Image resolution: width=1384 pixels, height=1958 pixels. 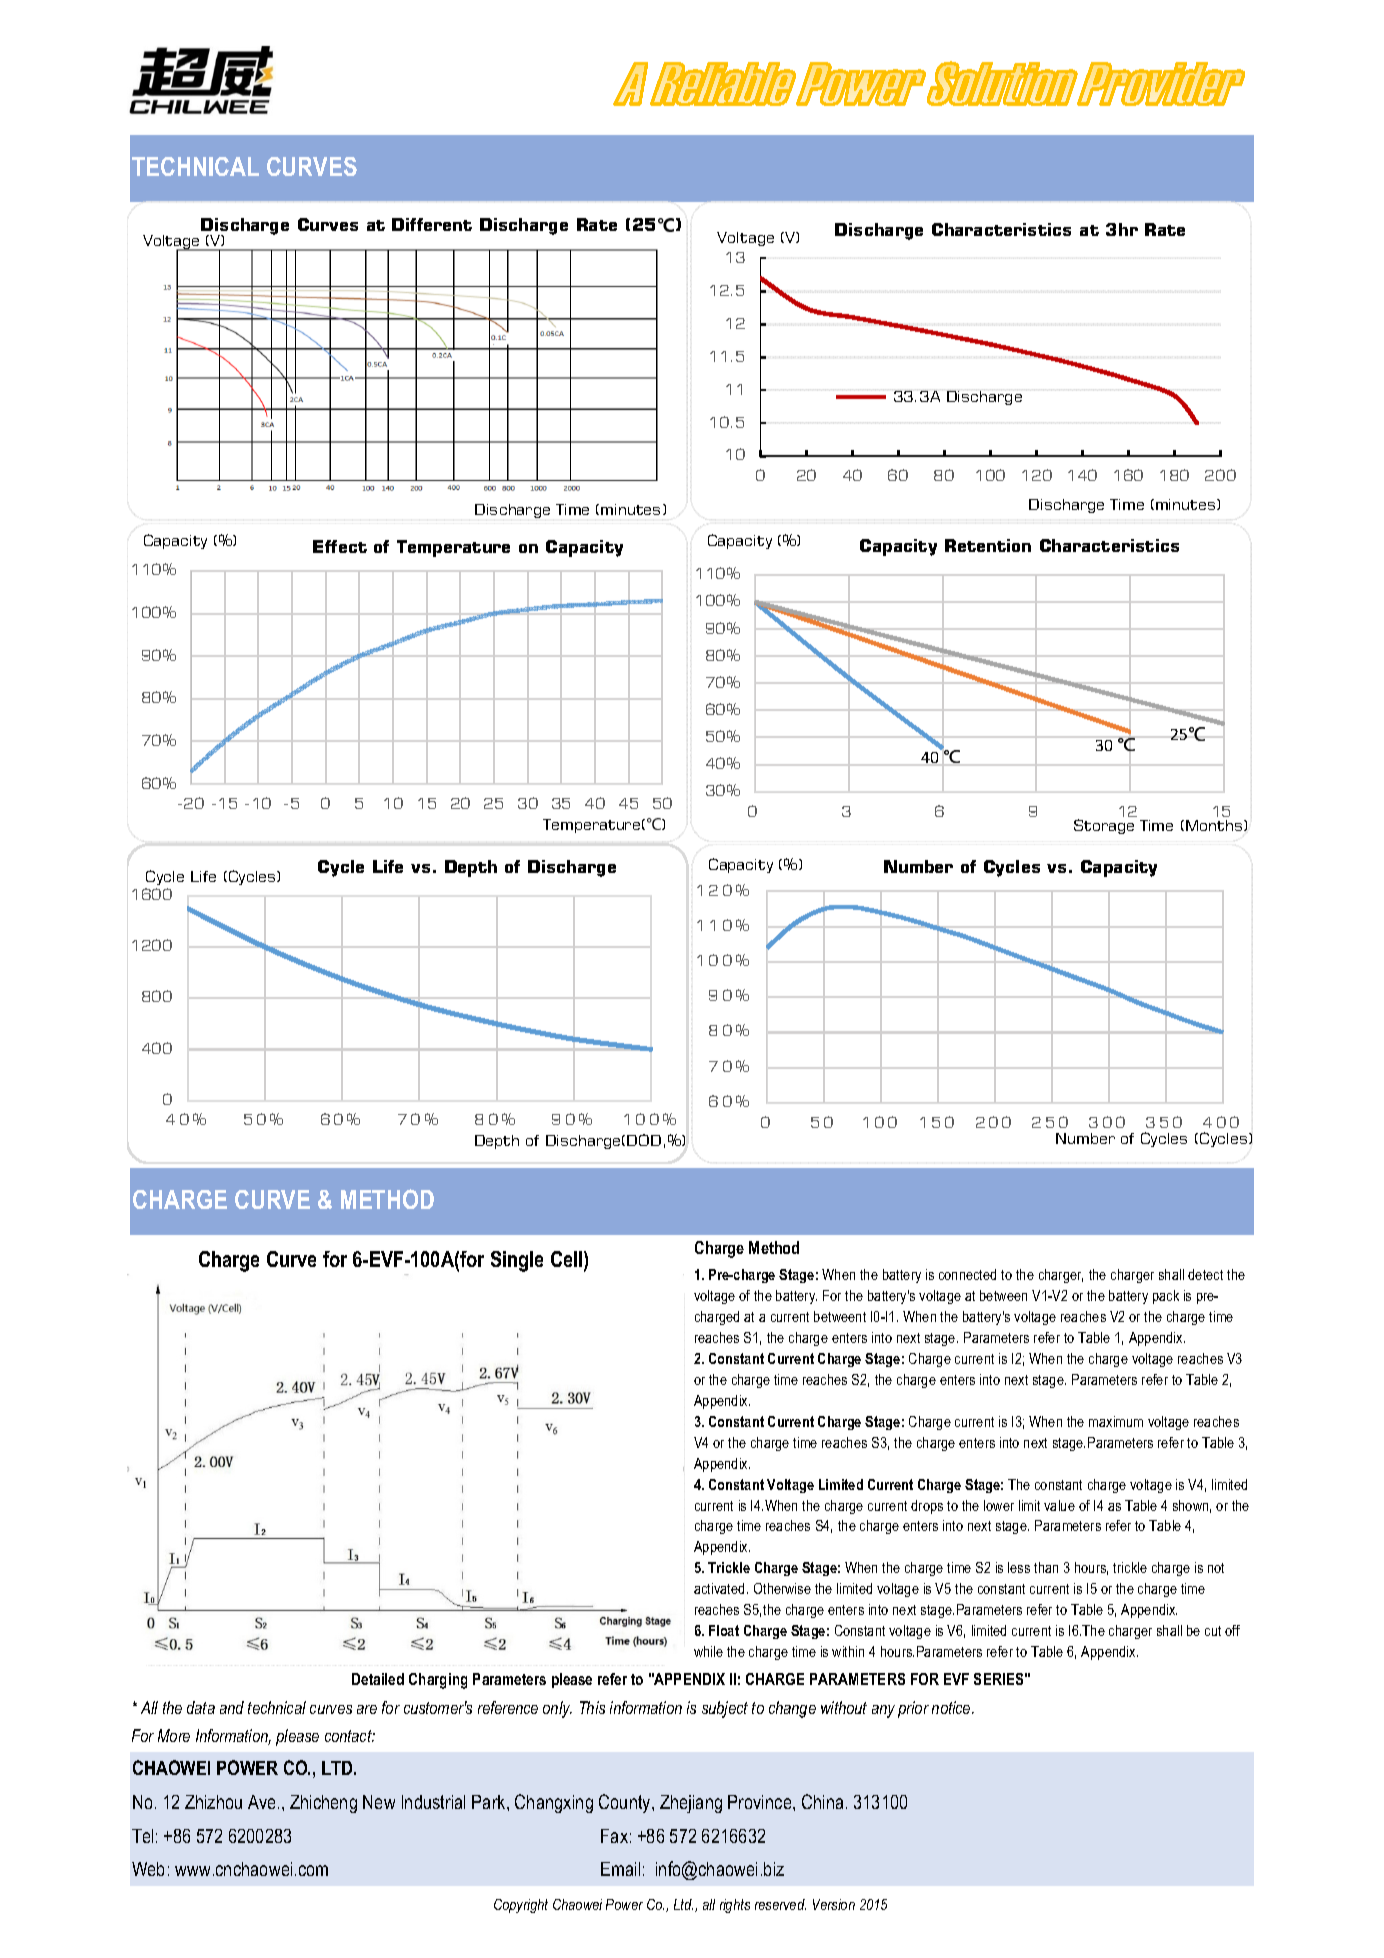 What do you see at coordinates (263, 1802) in the page?
I see `Ave` at bounding box center [263, 1802].
